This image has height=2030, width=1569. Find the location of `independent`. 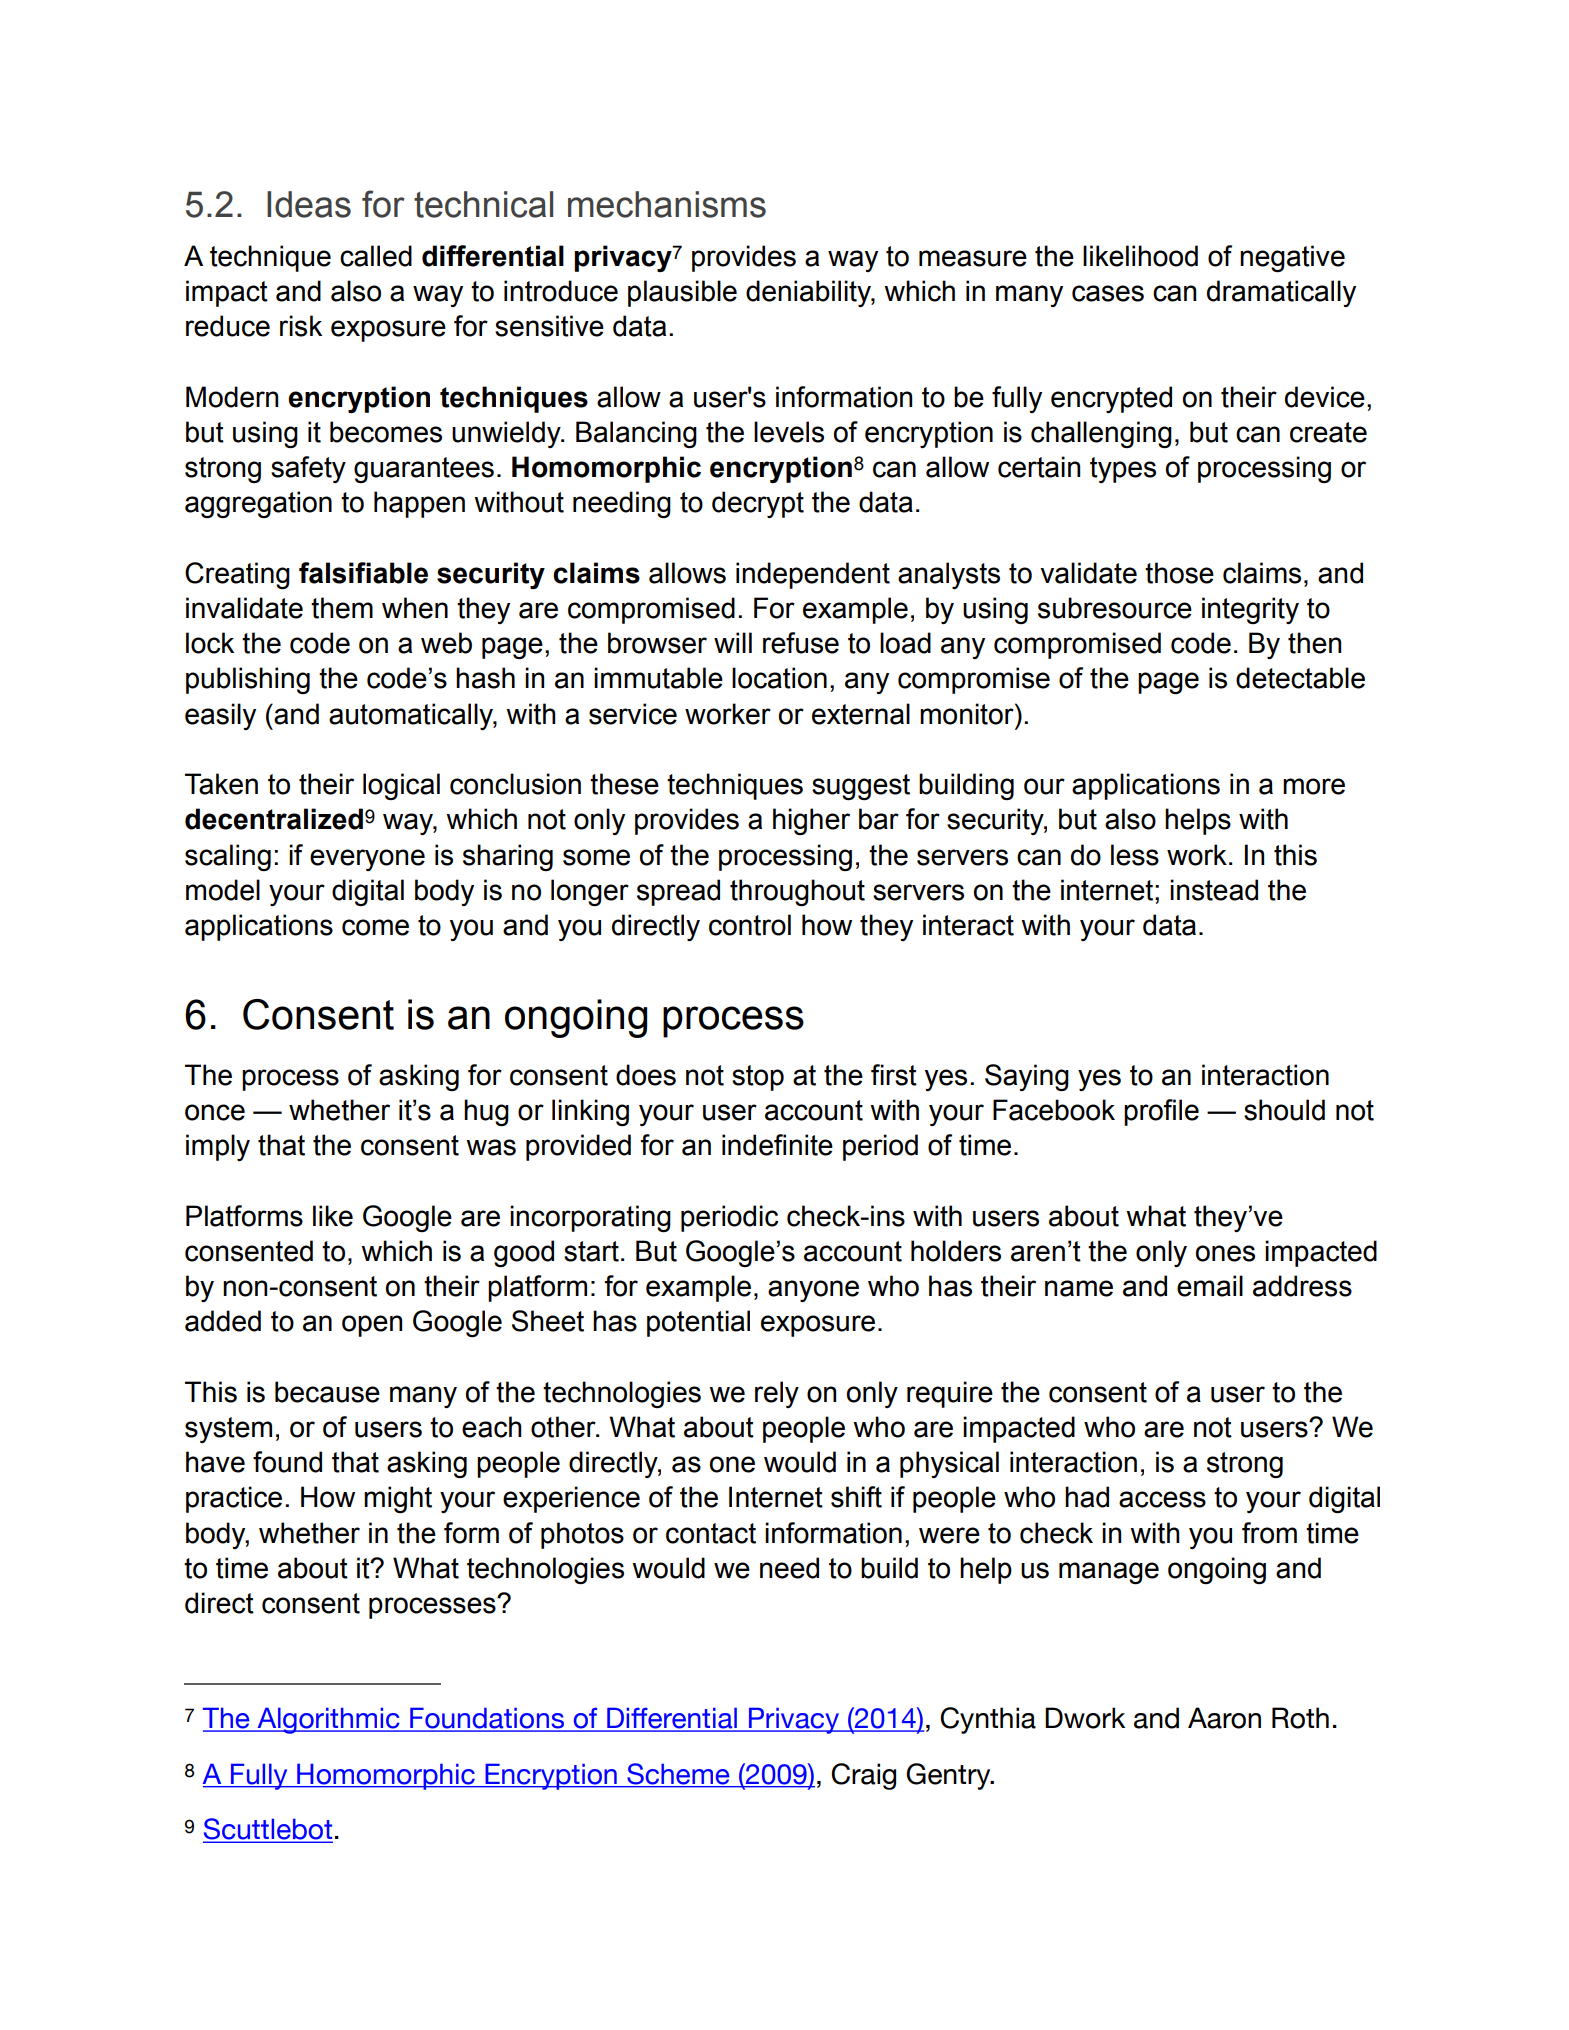

independent is located at coordinates (813, 575).
